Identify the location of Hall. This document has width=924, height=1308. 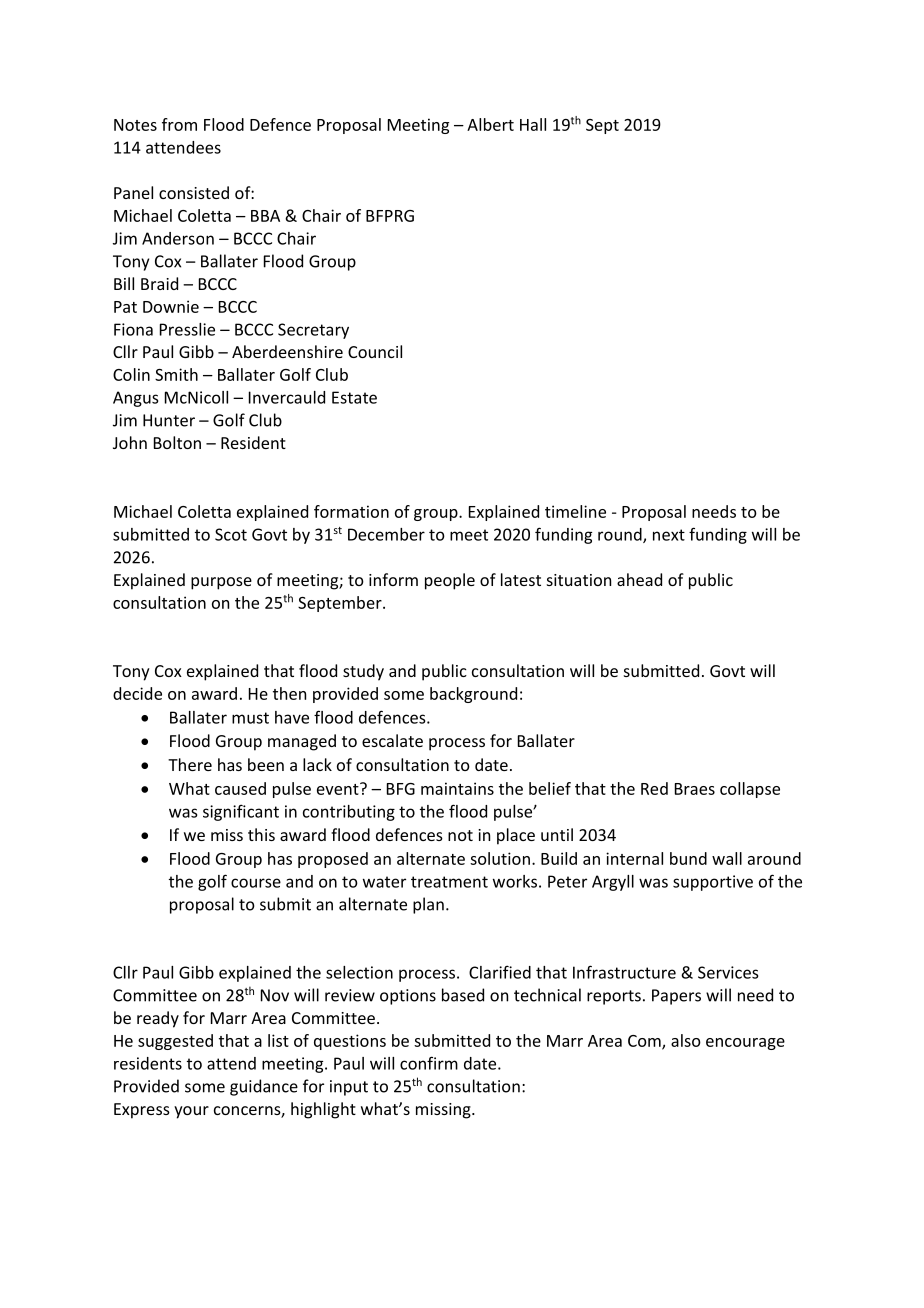
(533, 124).
